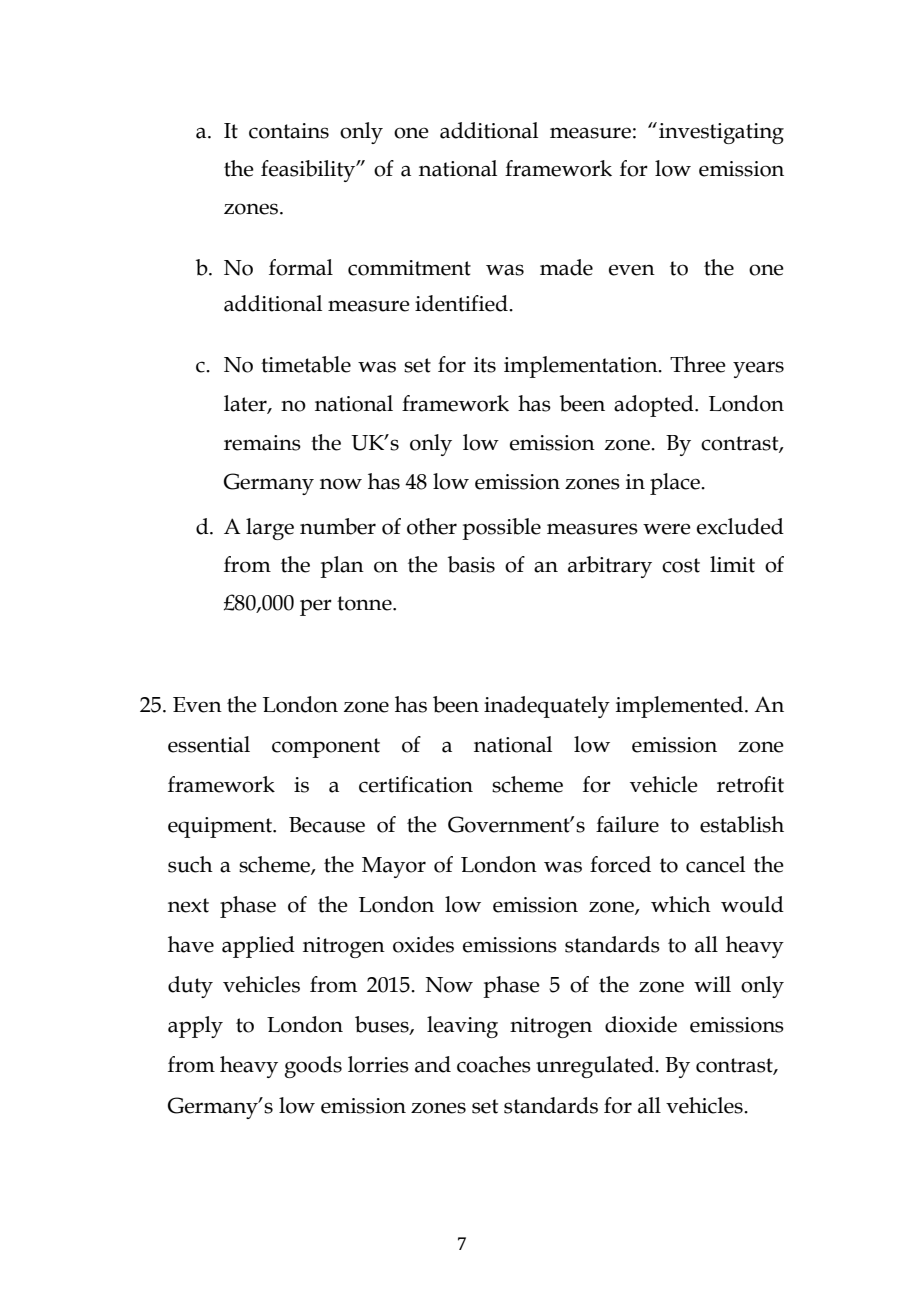 The image size is (924, 1309). Describe the element at coordinates (289, 131) in the screenshot. I see `contains` at that location.
